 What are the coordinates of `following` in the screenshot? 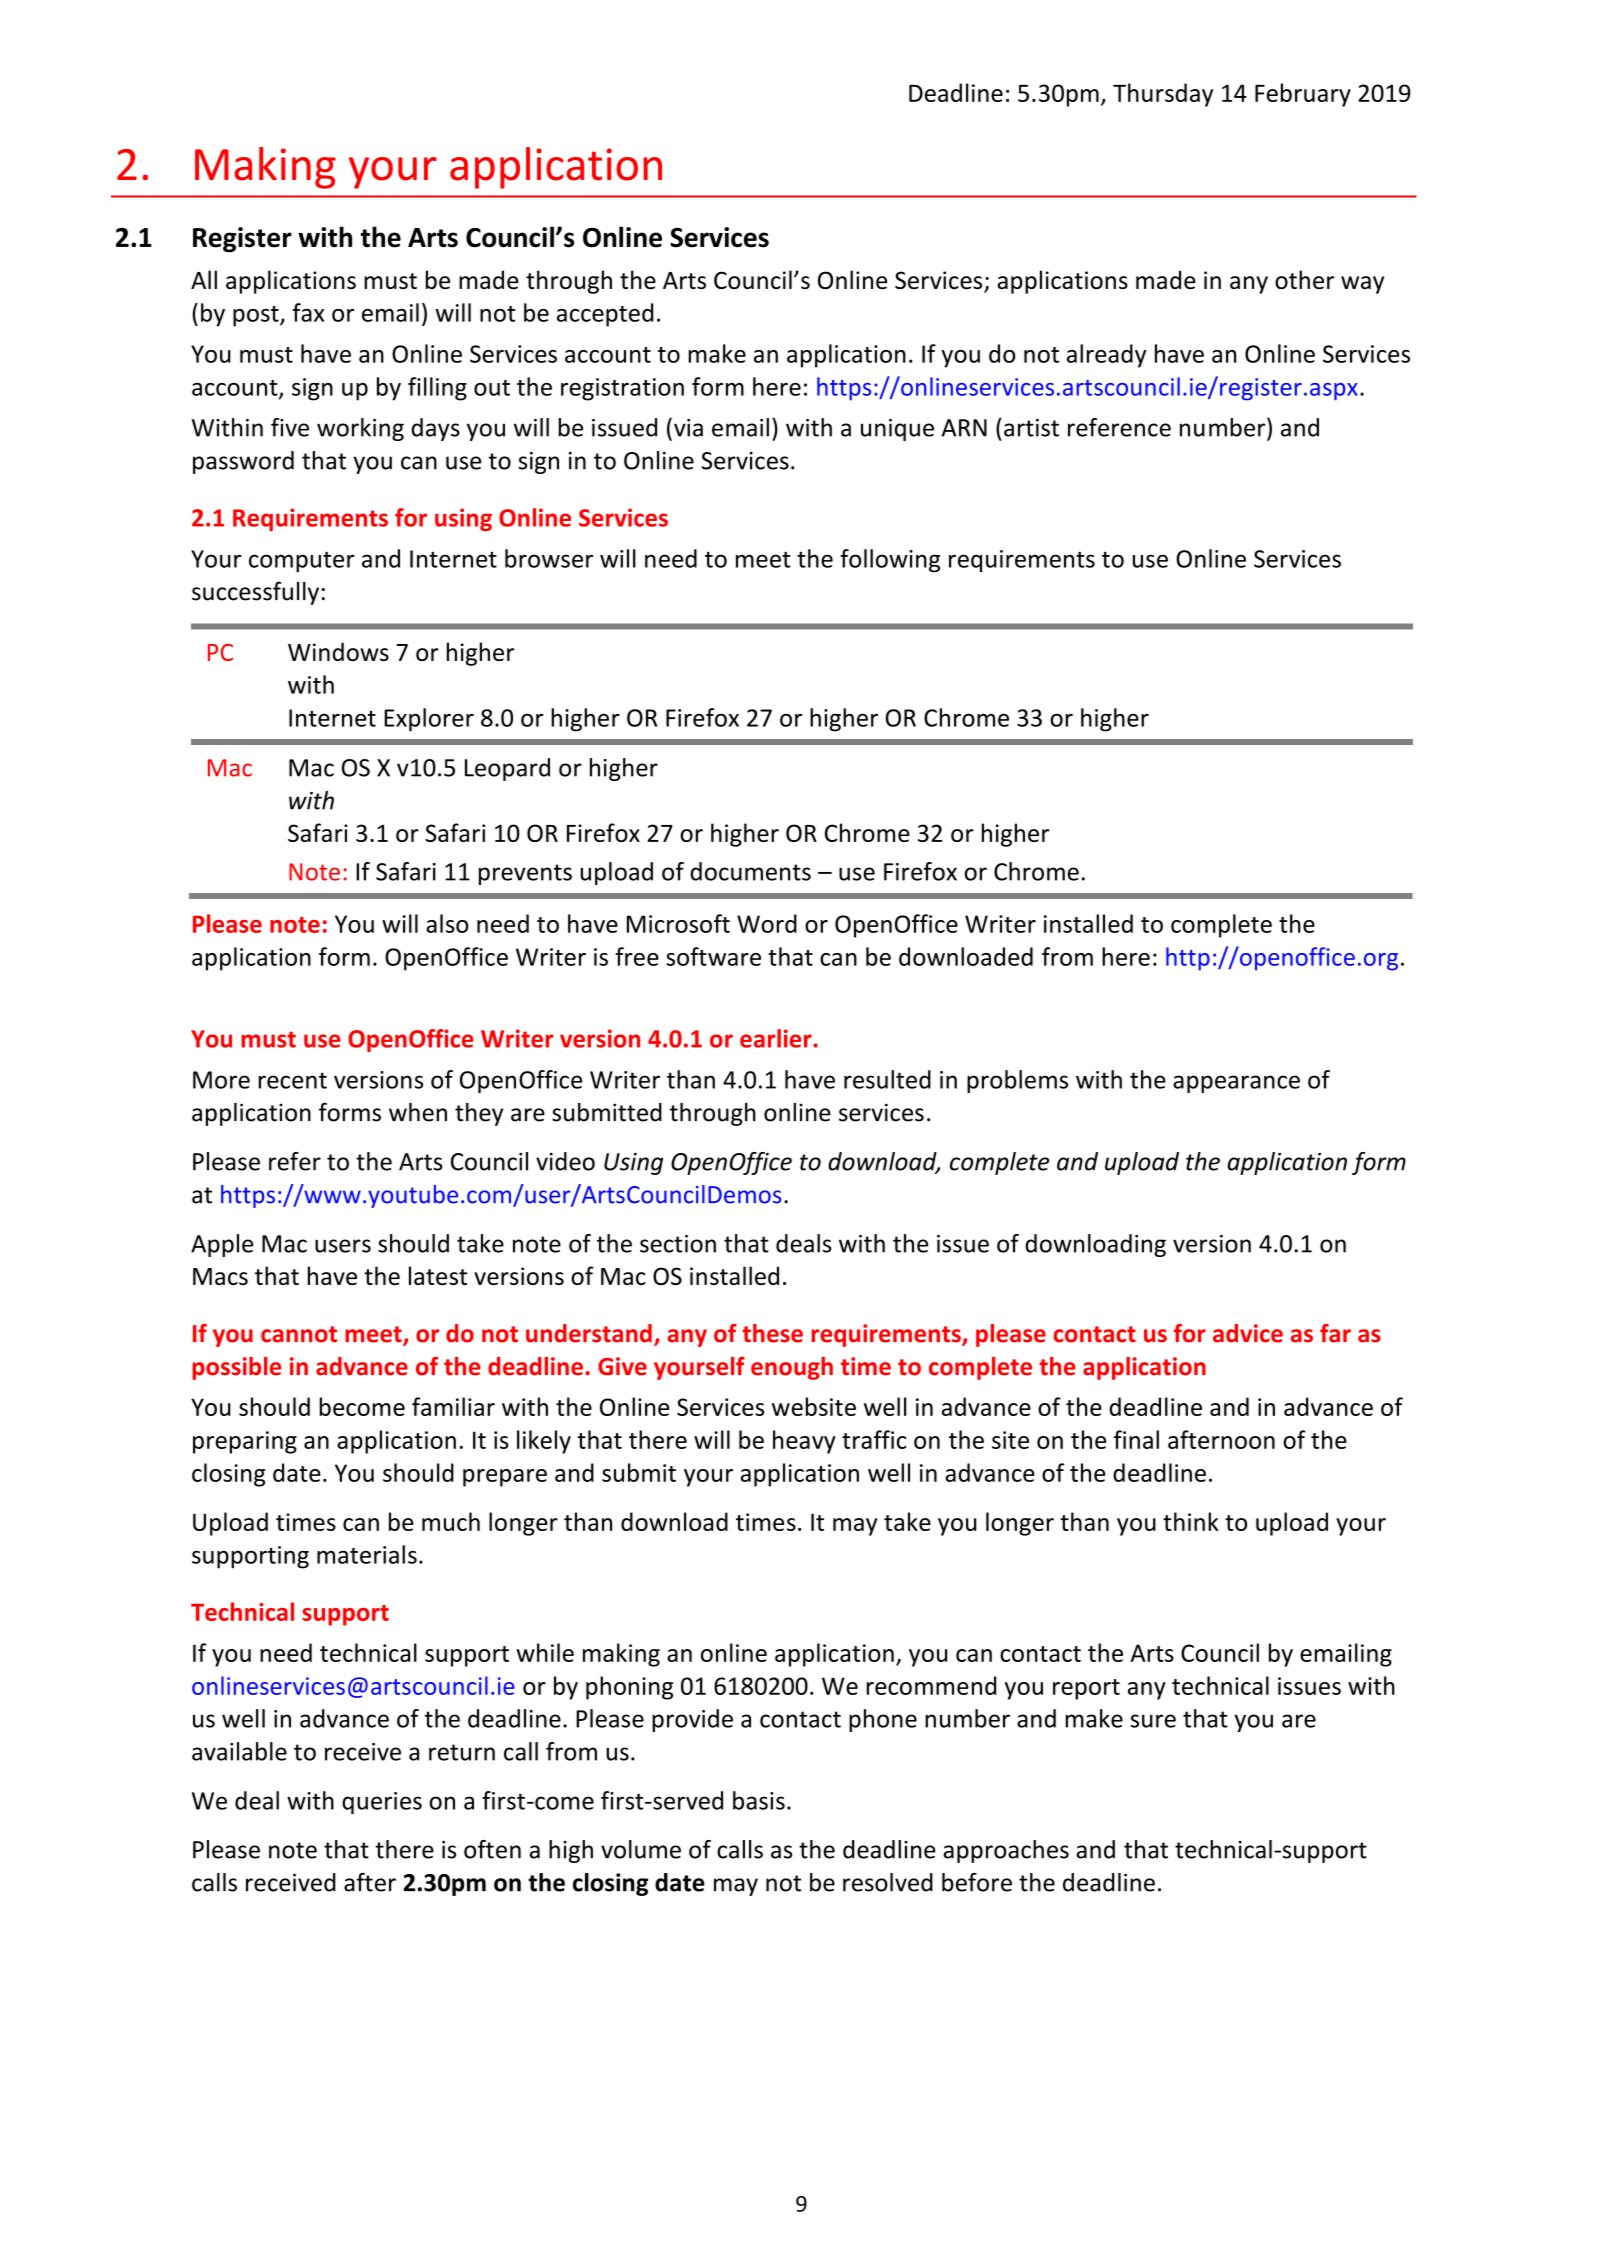 It's located at (890, 561).
